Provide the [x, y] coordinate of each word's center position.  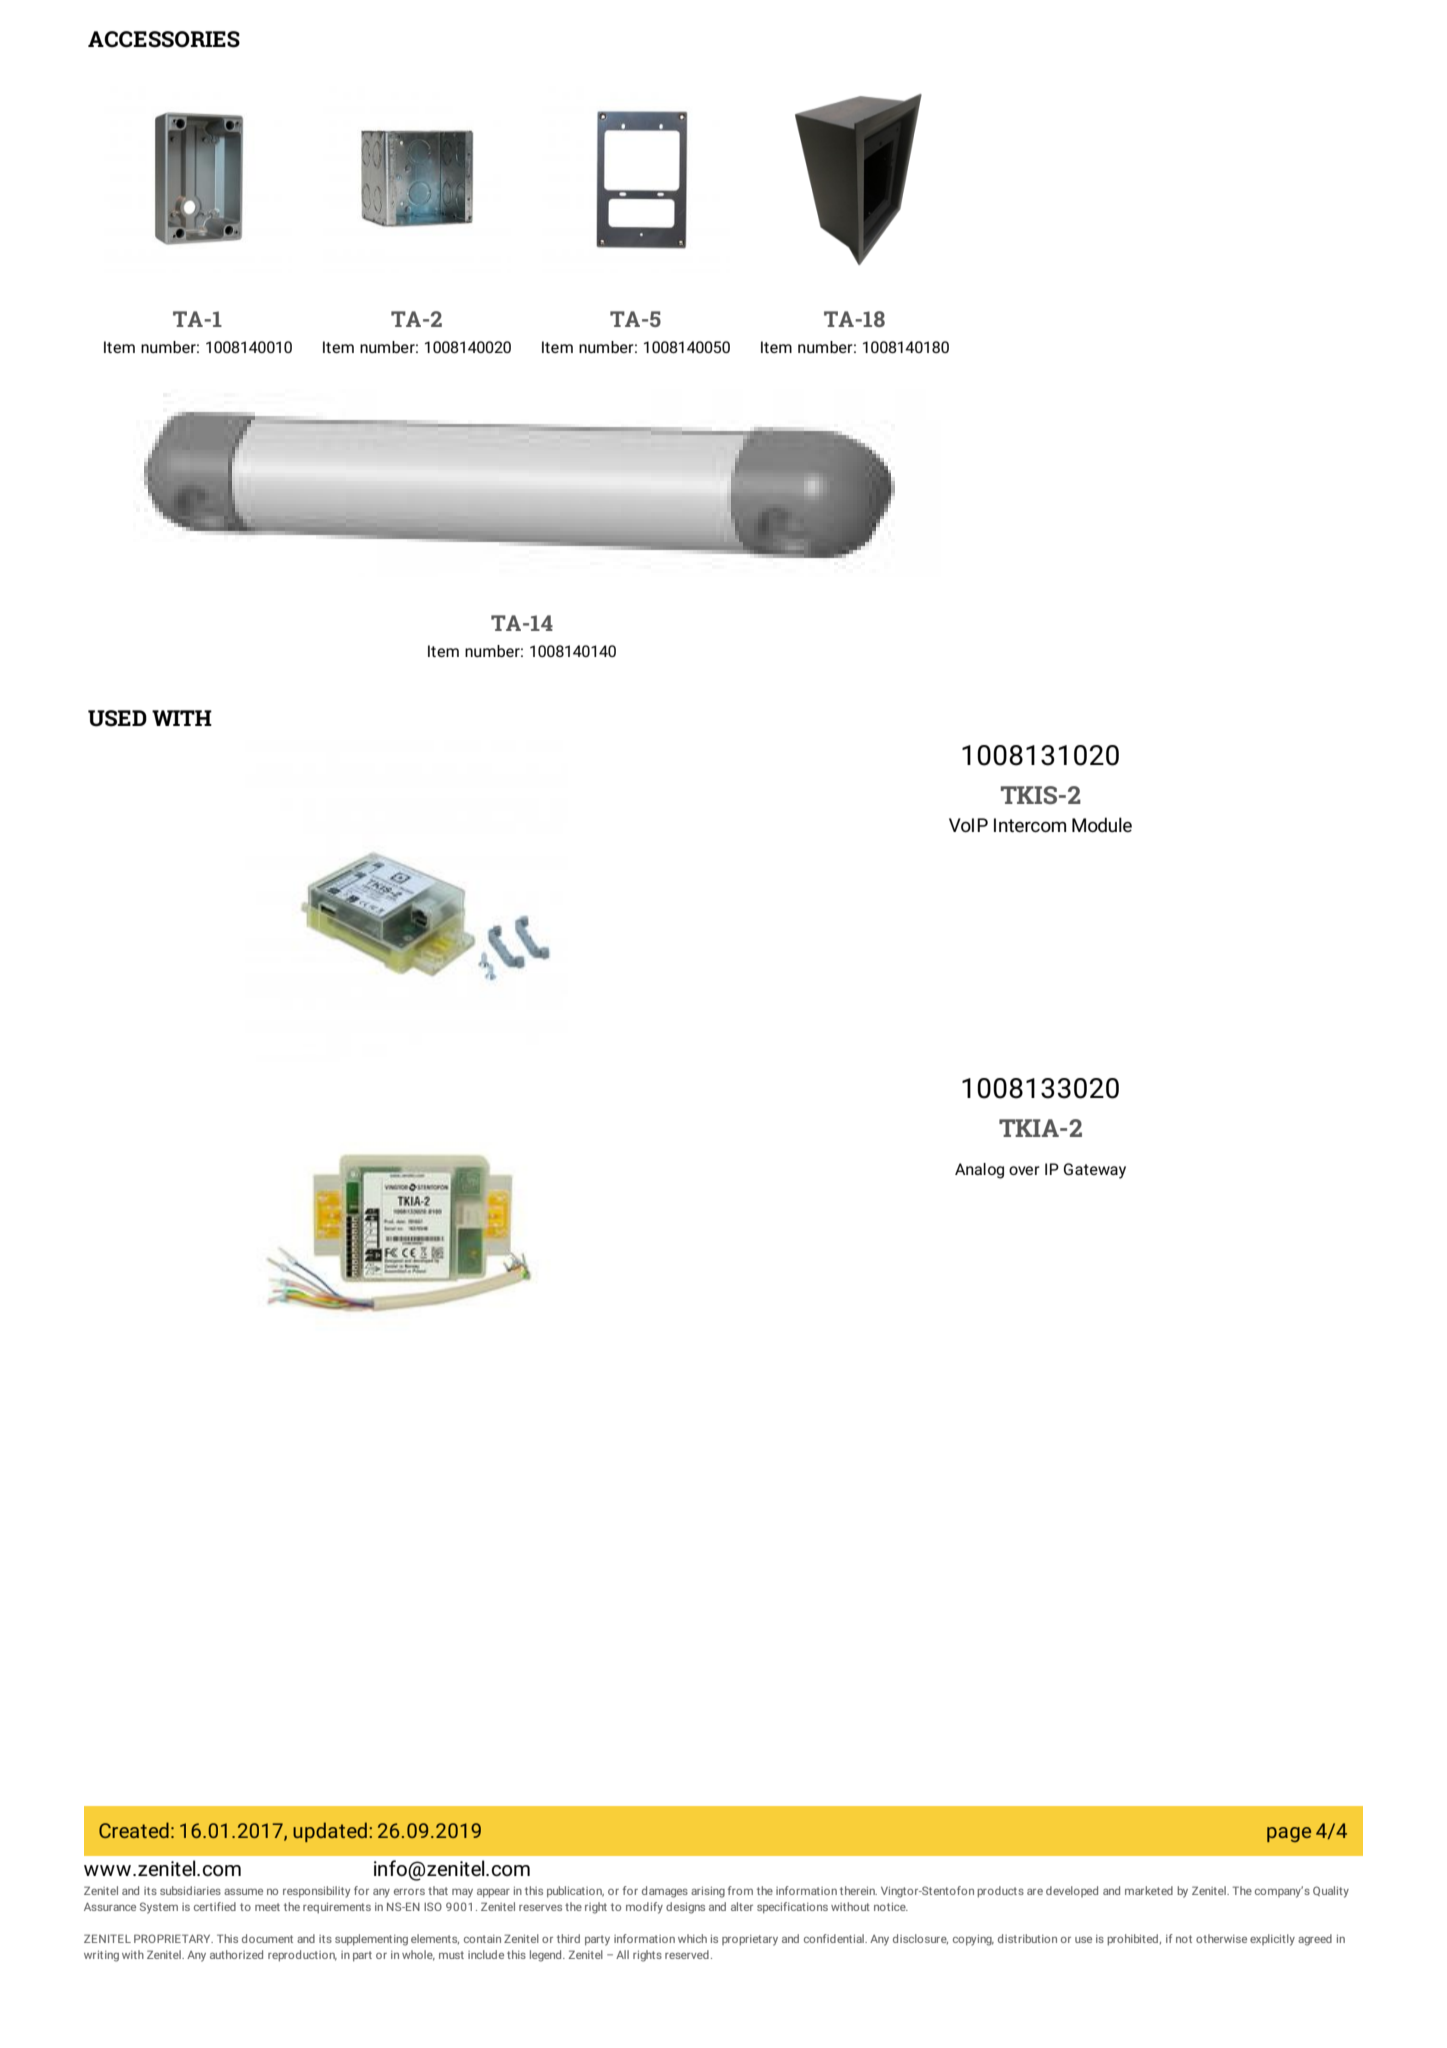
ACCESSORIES [164, 39]
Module [1102, 824]
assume [243, 1892]
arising [708, 1892]
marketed [1149, 1890]
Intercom [1030, 825]
